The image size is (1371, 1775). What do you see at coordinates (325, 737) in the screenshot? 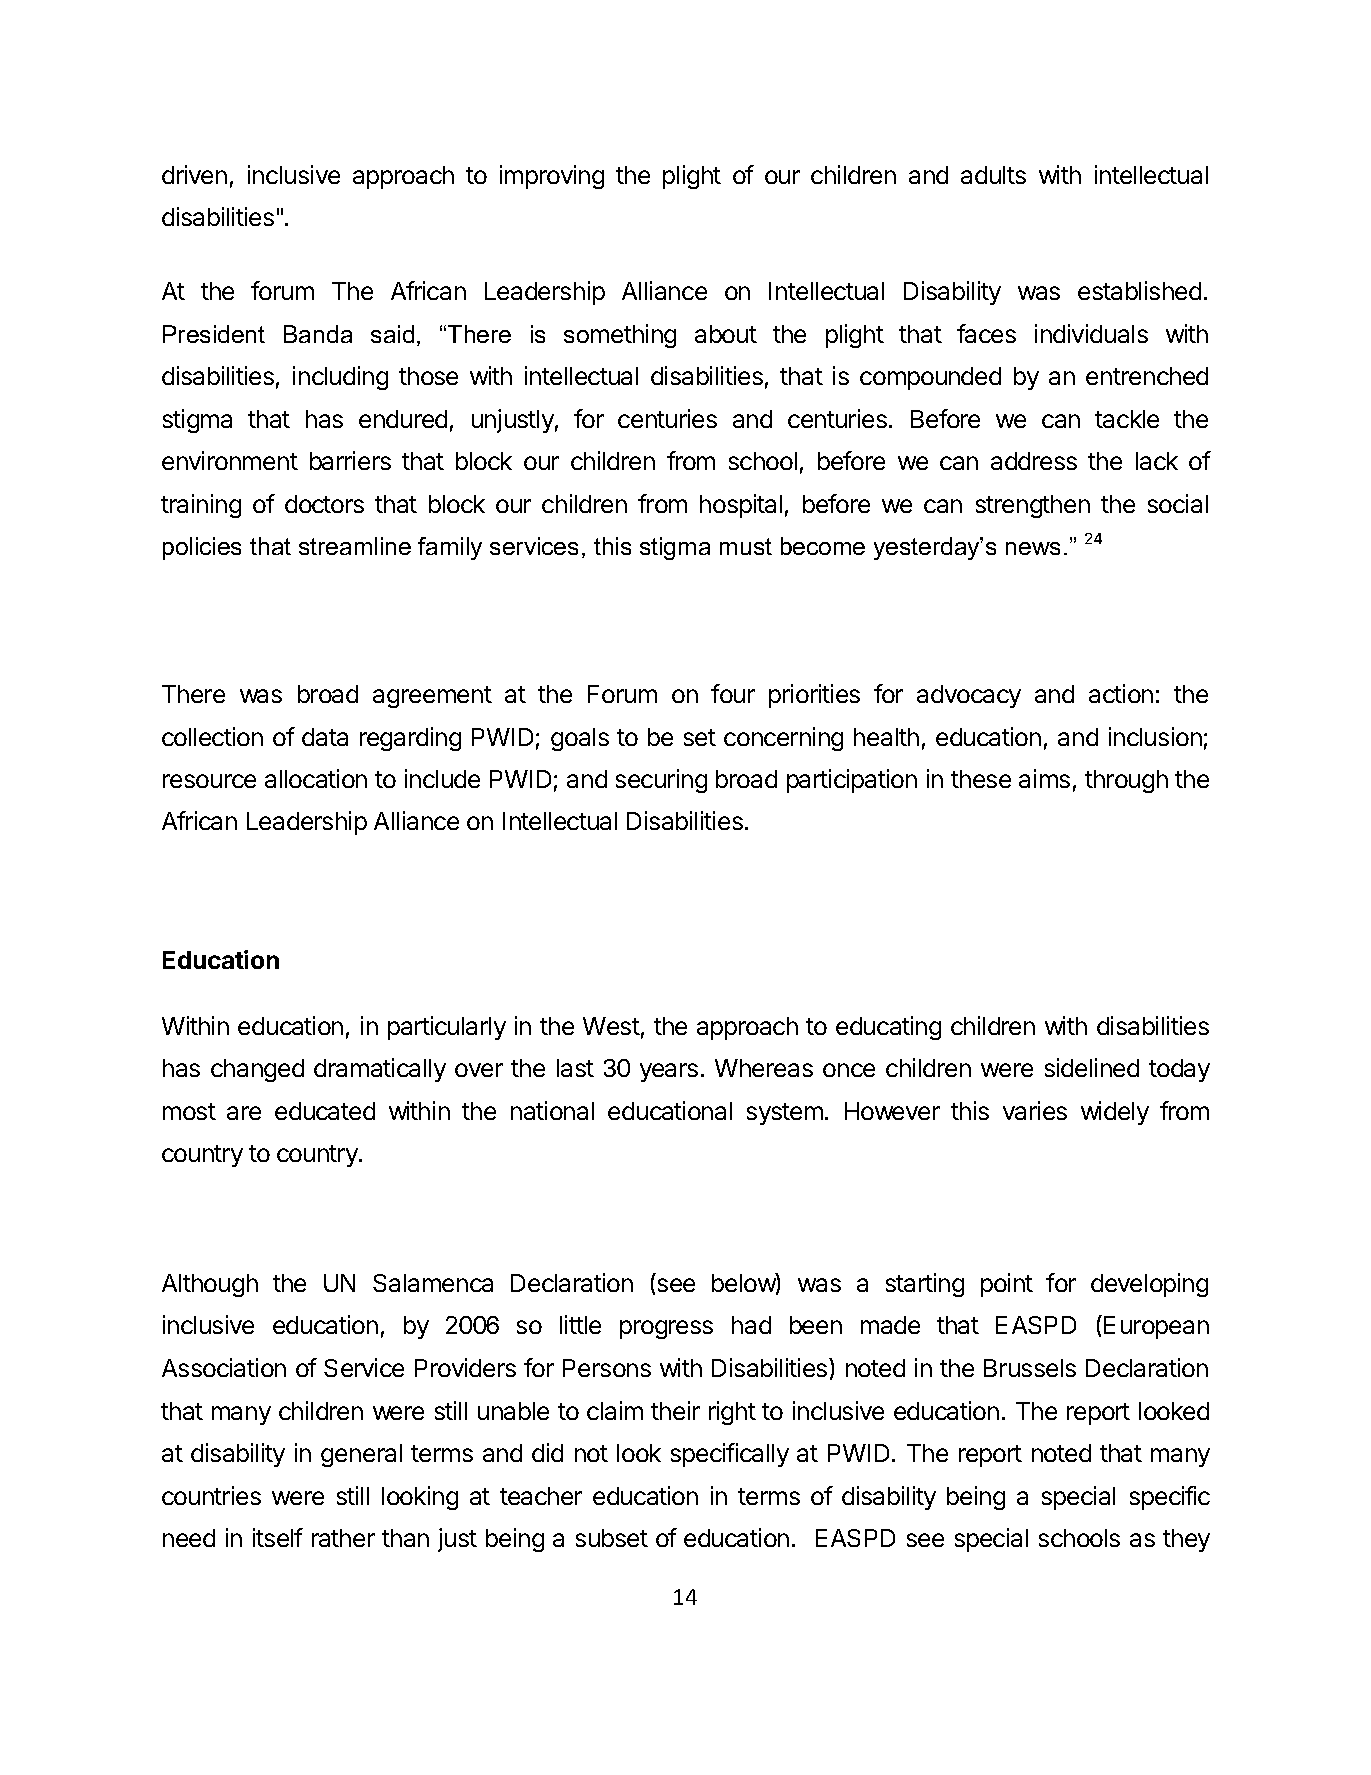
I see `data` at bounding box center [325, 737].
